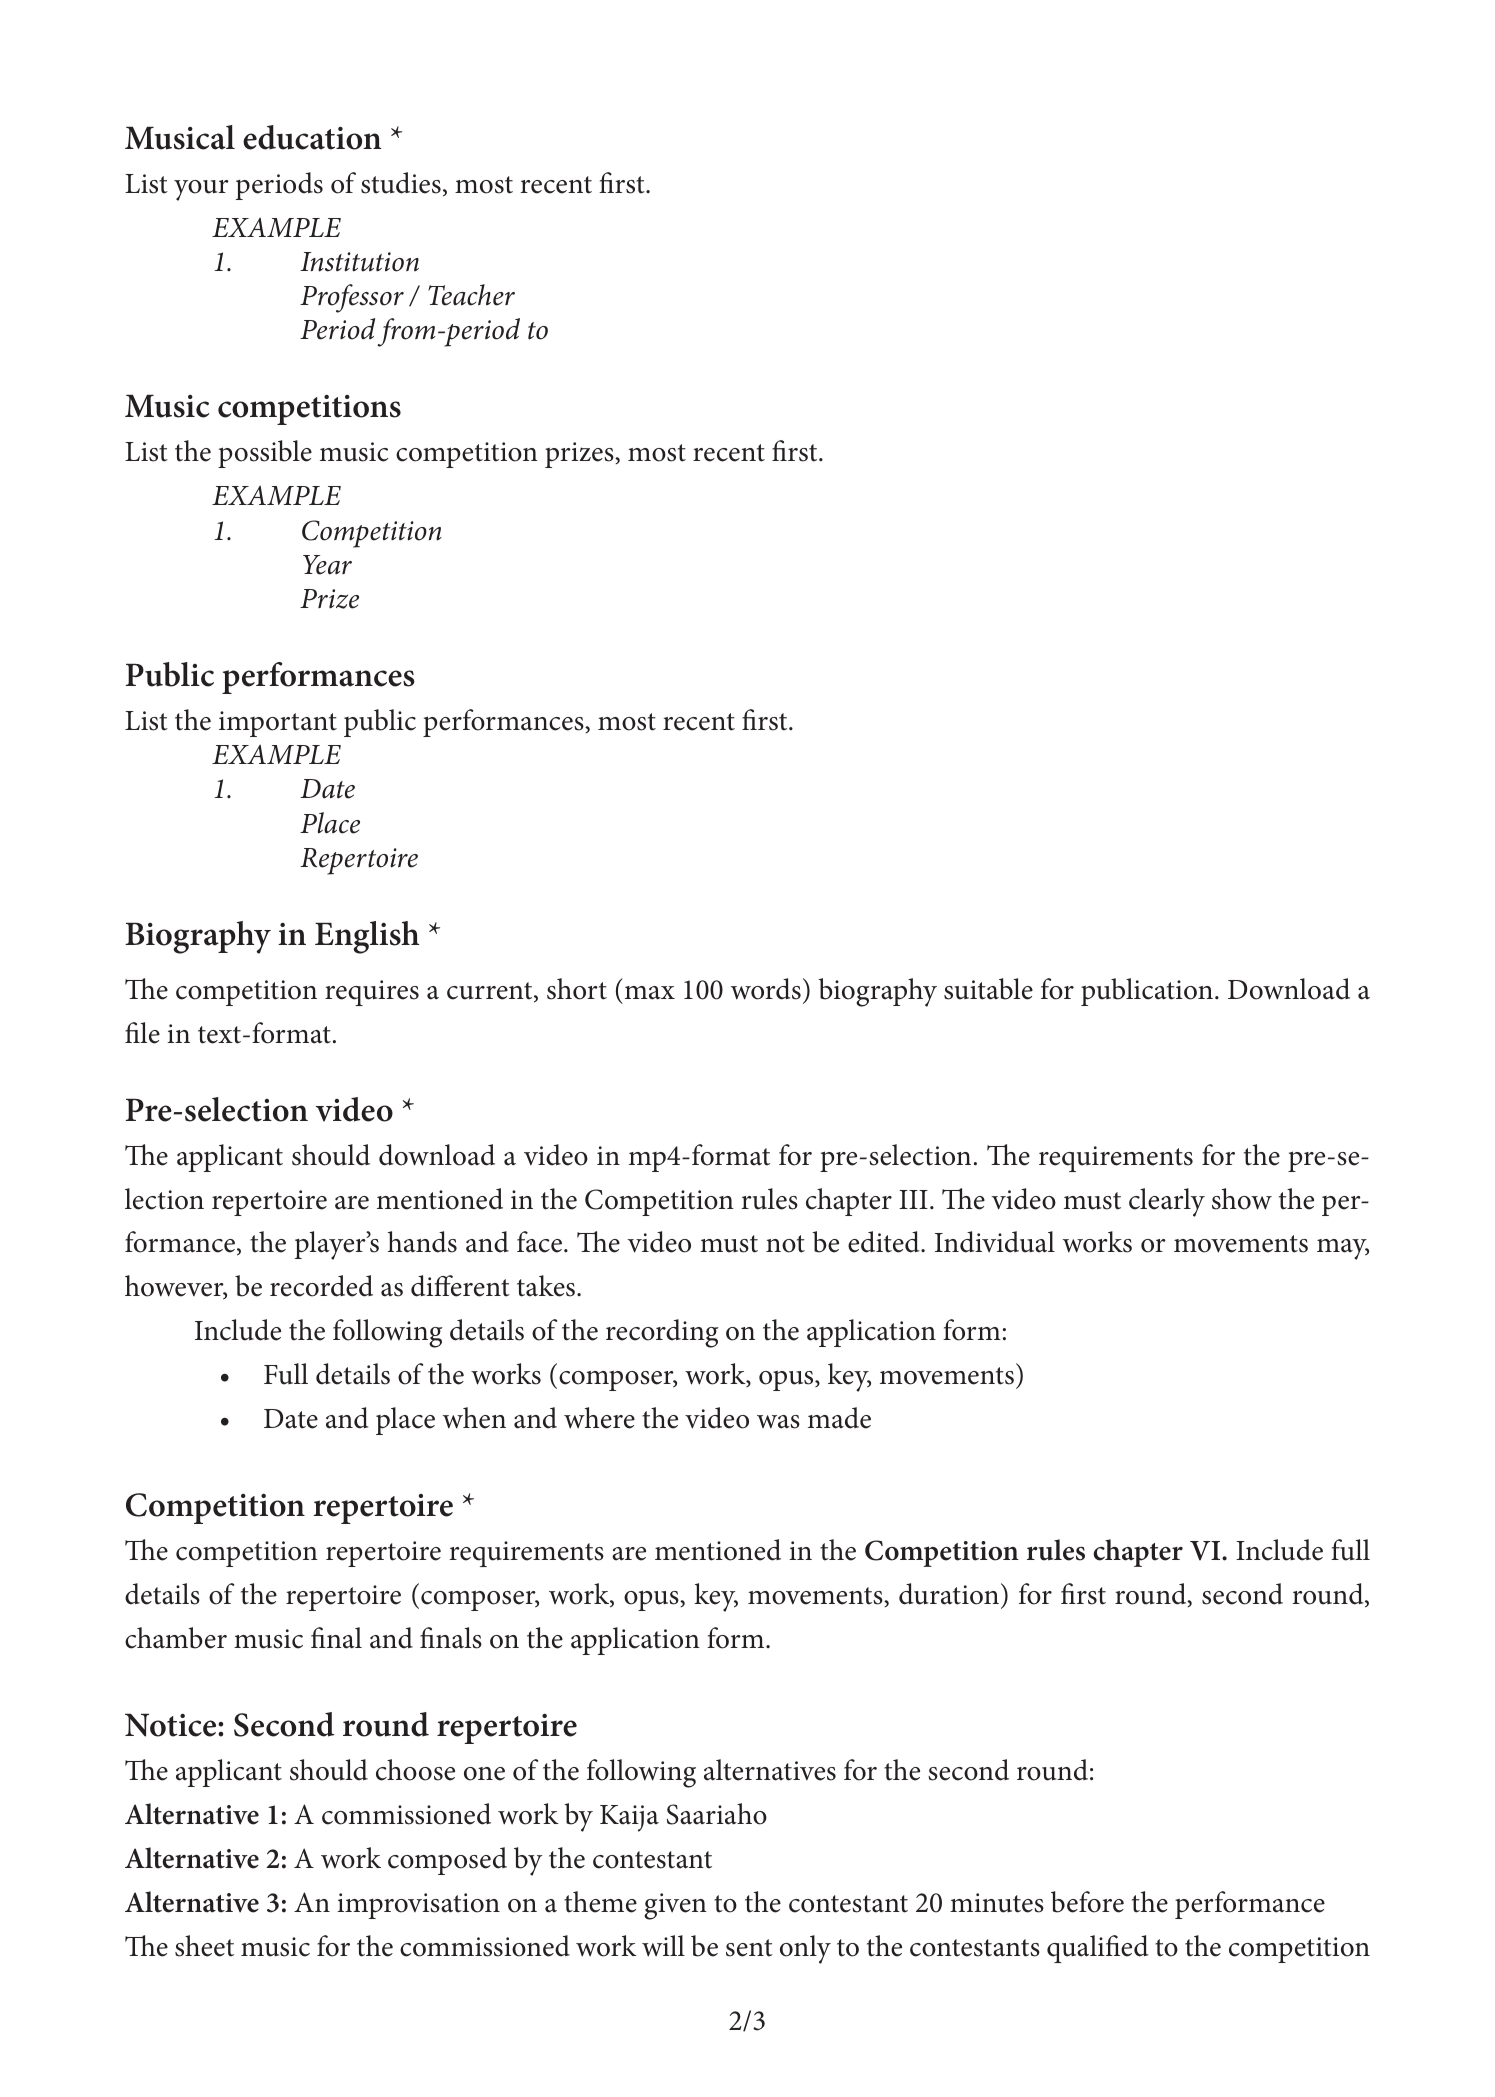 The height and width of the screenshot is (2097, 1495). Describe the element at coordinates (471, 295) in the screenshot. I see `Teacher` at that location.
